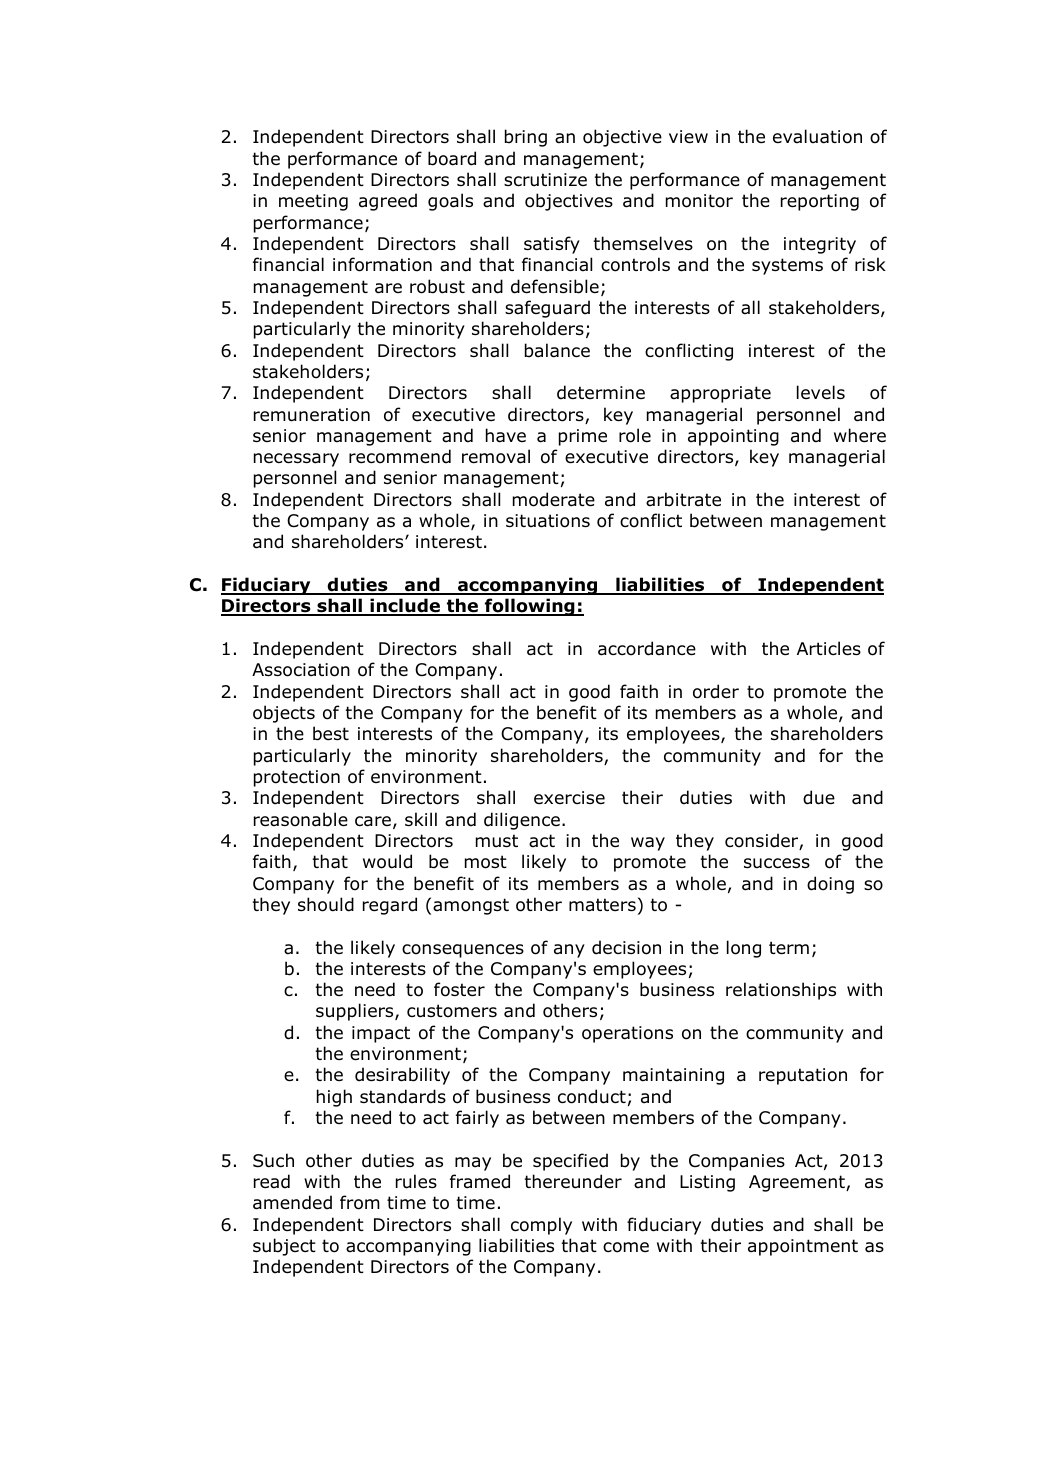  Describe the element at coordinates (860, 435) in the screenshot. I see `where` at that location.
